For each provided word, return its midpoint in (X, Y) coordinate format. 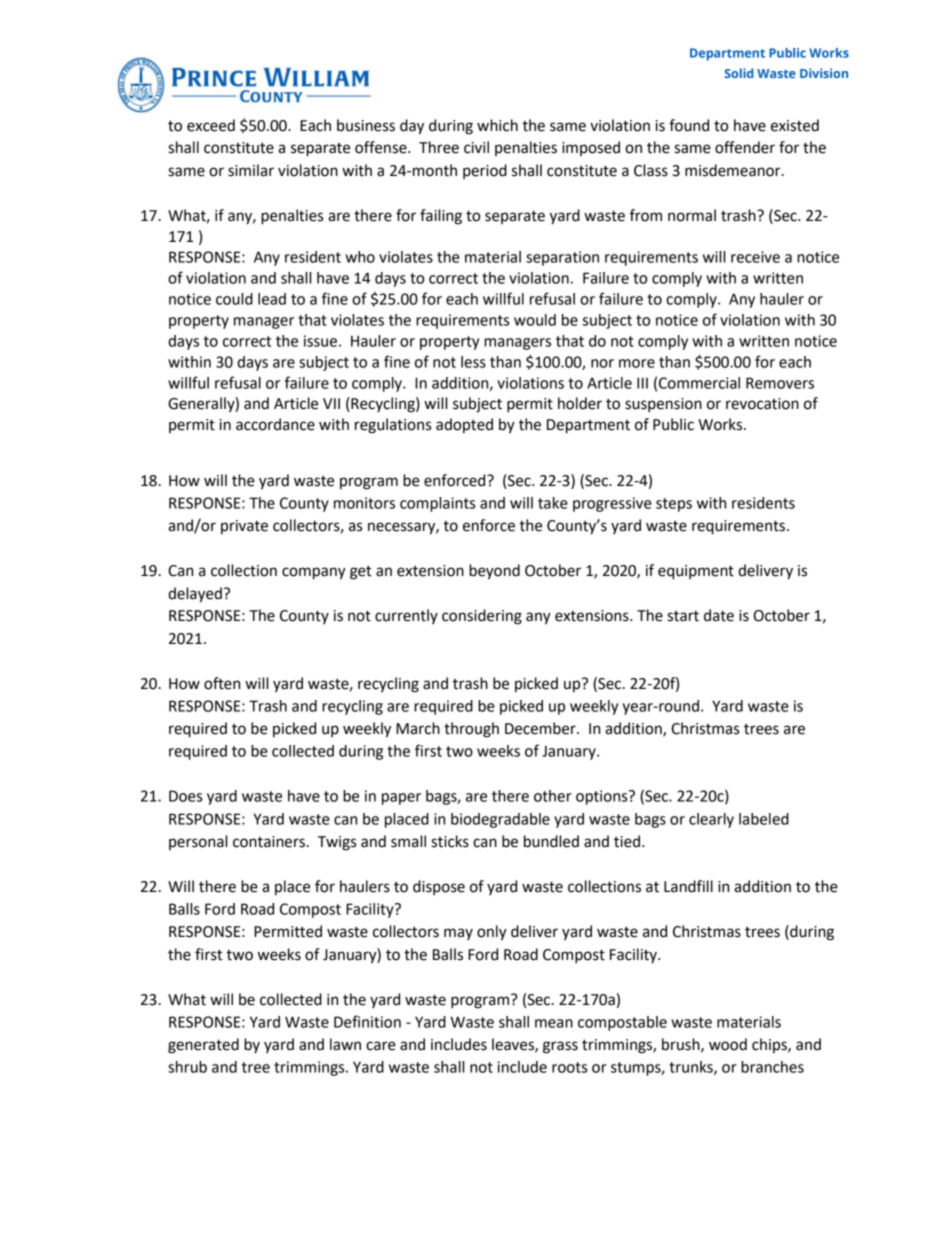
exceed (211, 125)
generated (203, 1046)
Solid (739, 73)
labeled (764, 819)
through (471, 730)
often (222, 683)
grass (560, 1047)
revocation (762, 404)
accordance (275, 424)
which (497, 125)
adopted (464, 425)
